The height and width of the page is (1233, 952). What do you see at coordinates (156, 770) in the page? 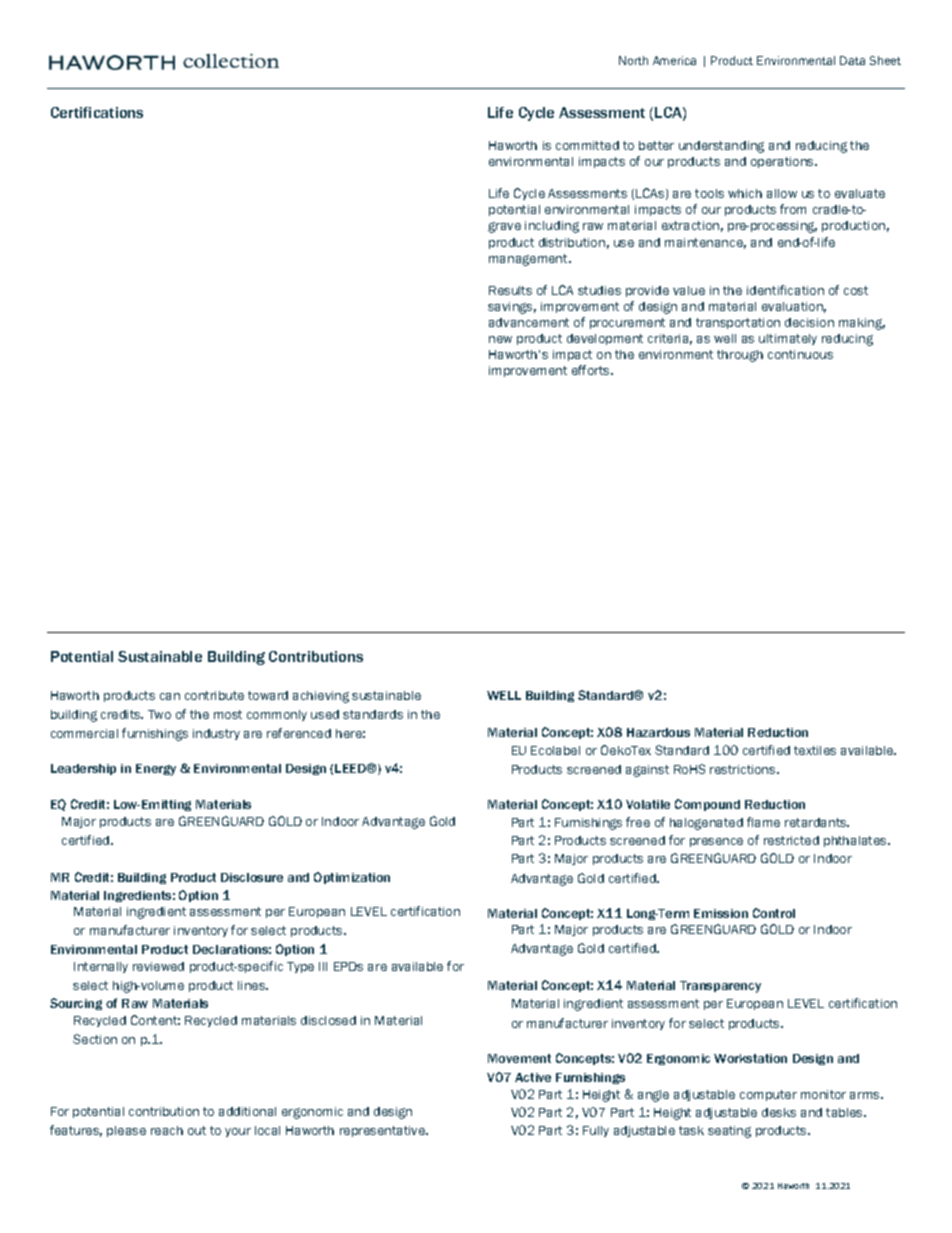
I see `Energy` at bounding box center [156, 770].
